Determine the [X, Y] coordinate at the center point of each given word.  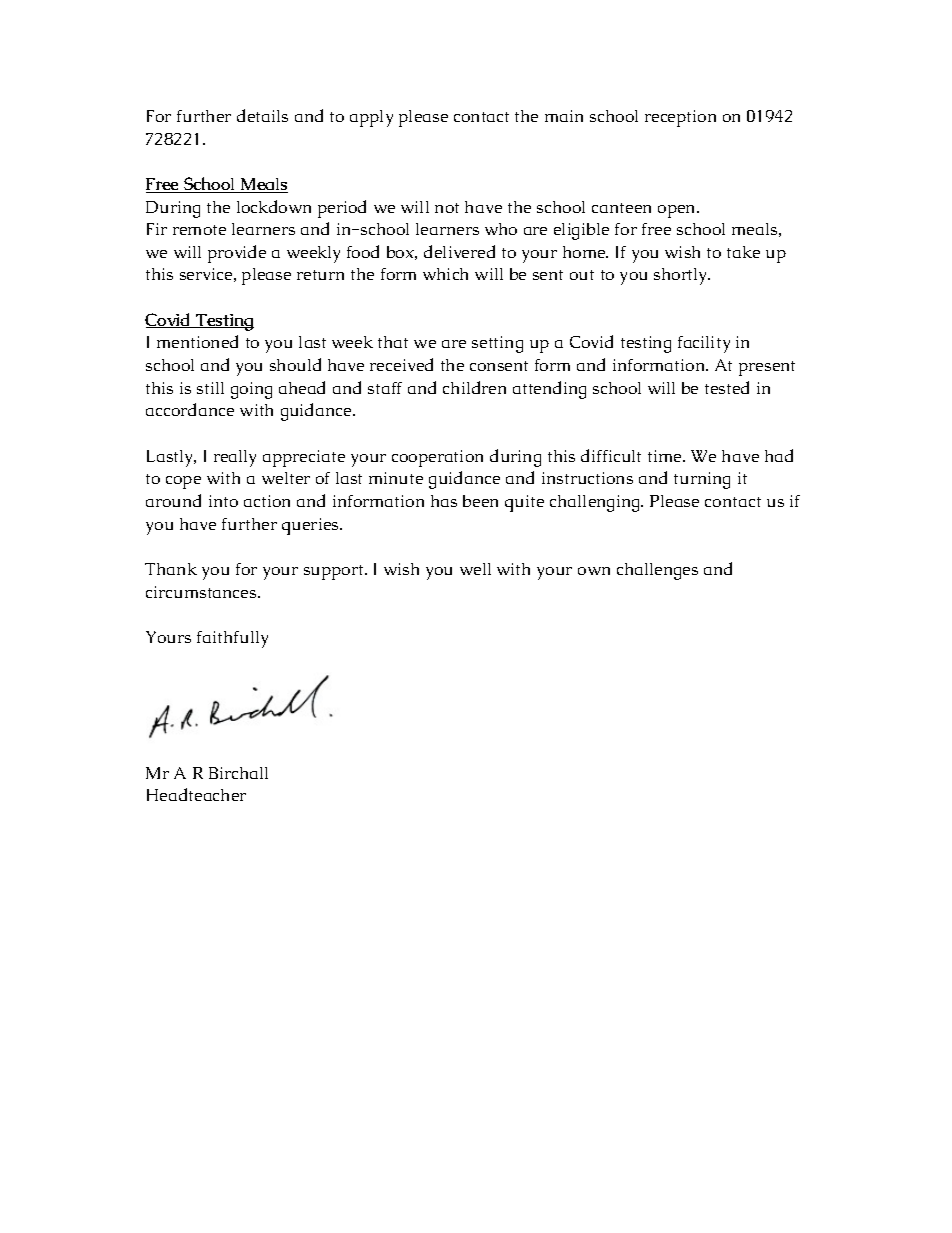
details [262, 115]
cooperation [437, 458]
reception [680, 118]
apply [371, 118]
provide [237, 254]
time [666, 456]
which [445, 274]
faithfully [232, 639]
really [235, 458]
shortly [682, 276]
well [475, 569]
